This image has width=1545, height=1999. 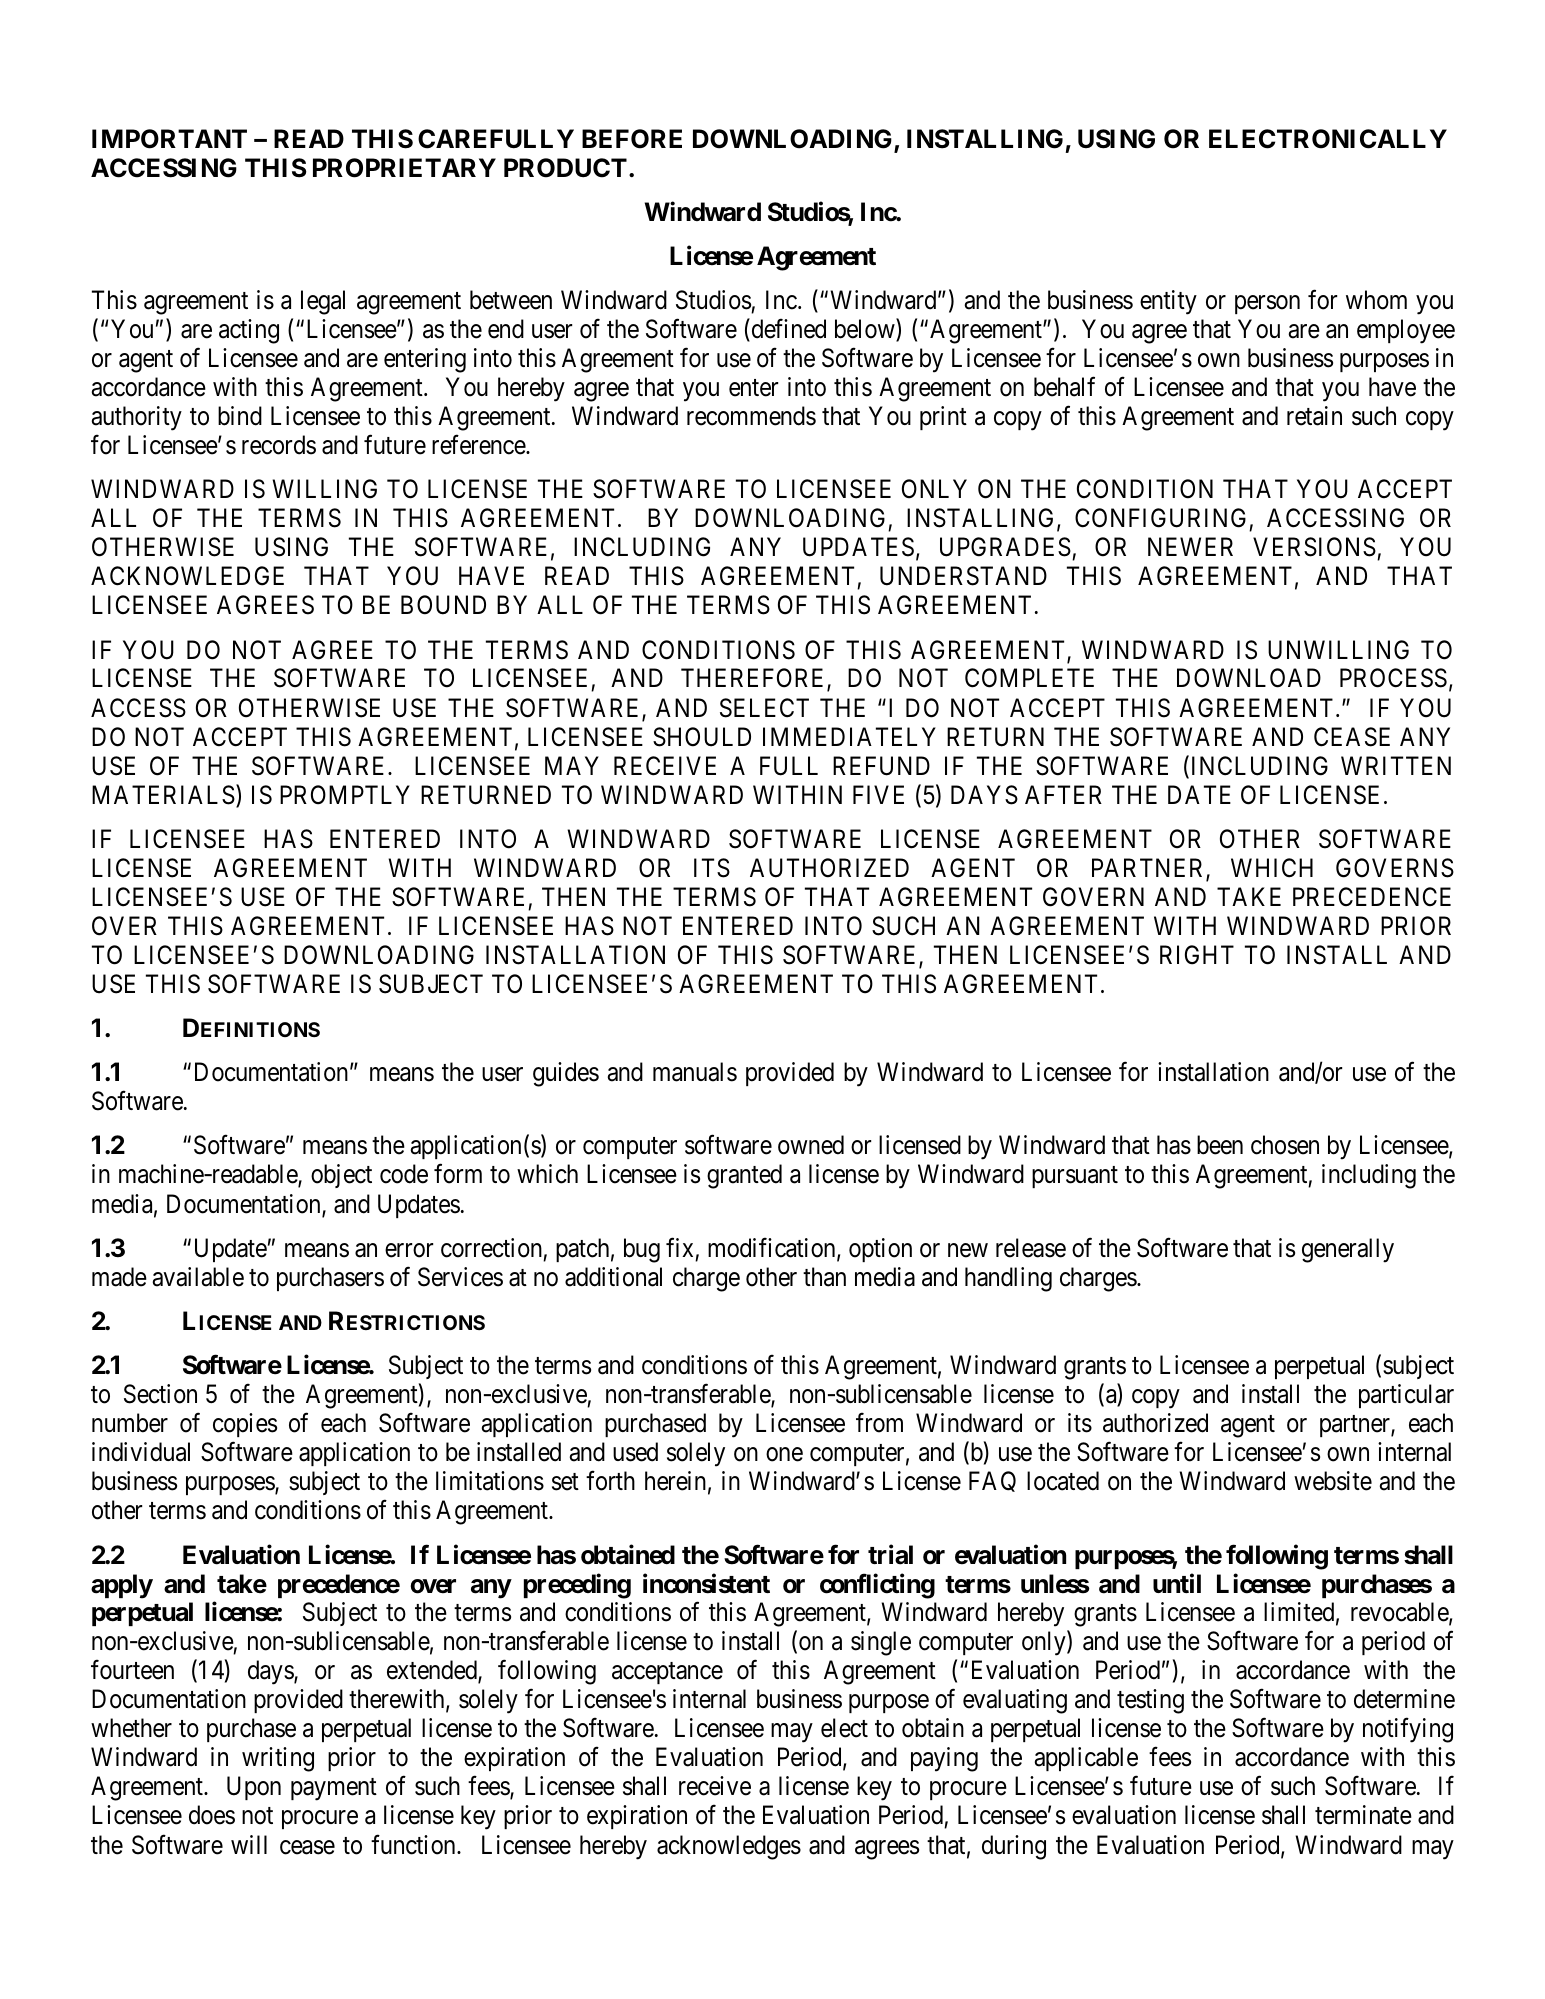 I want to click on generally, so click(x=1348, y=1250).
